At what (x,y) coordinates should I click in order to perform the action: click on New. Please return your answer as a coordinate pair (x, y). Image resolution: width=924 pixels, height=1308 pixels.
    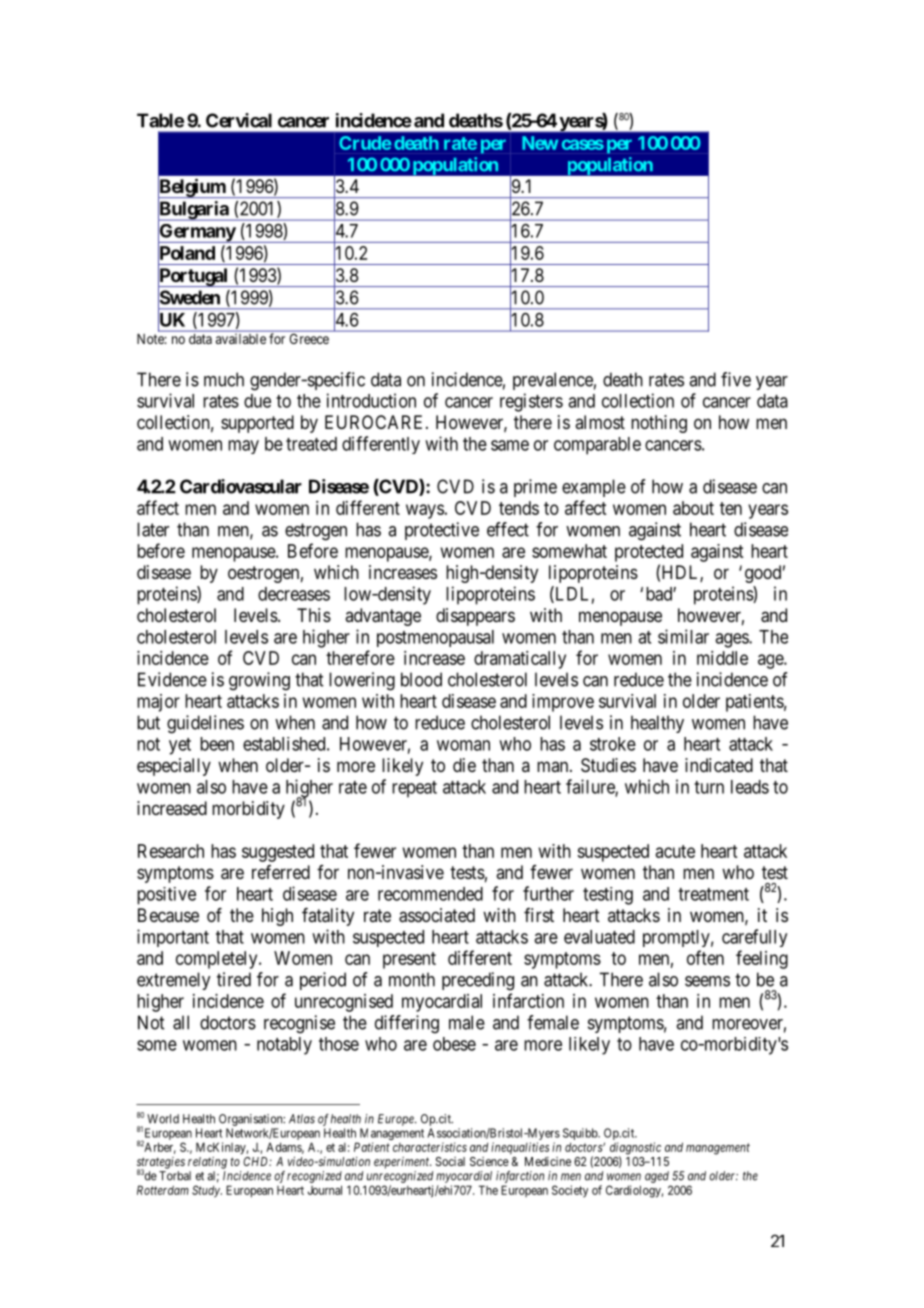
    Looking at the image, I should click on (540, 143).
